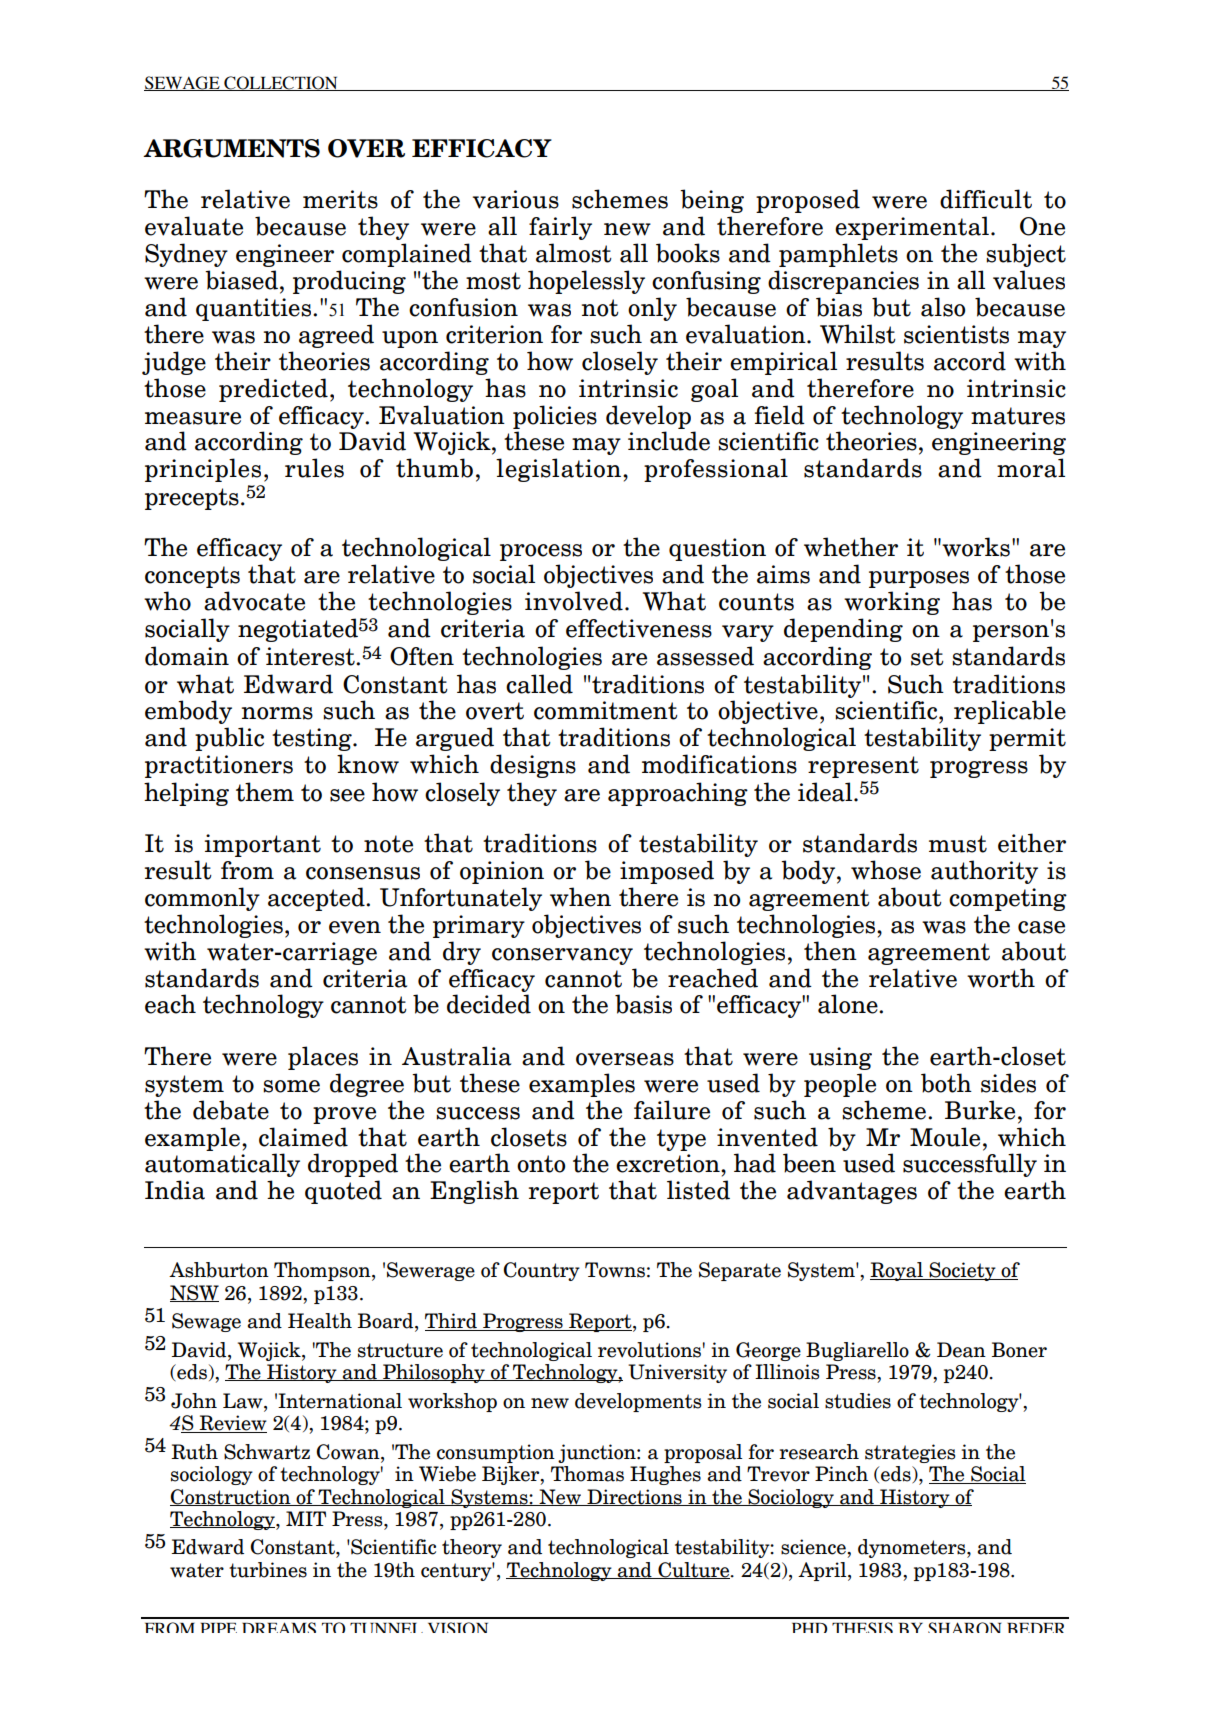 This image has height=1716, width=1213. Describe the element at coordinates (986, 199) in the image. I see `difficult` at that location.
